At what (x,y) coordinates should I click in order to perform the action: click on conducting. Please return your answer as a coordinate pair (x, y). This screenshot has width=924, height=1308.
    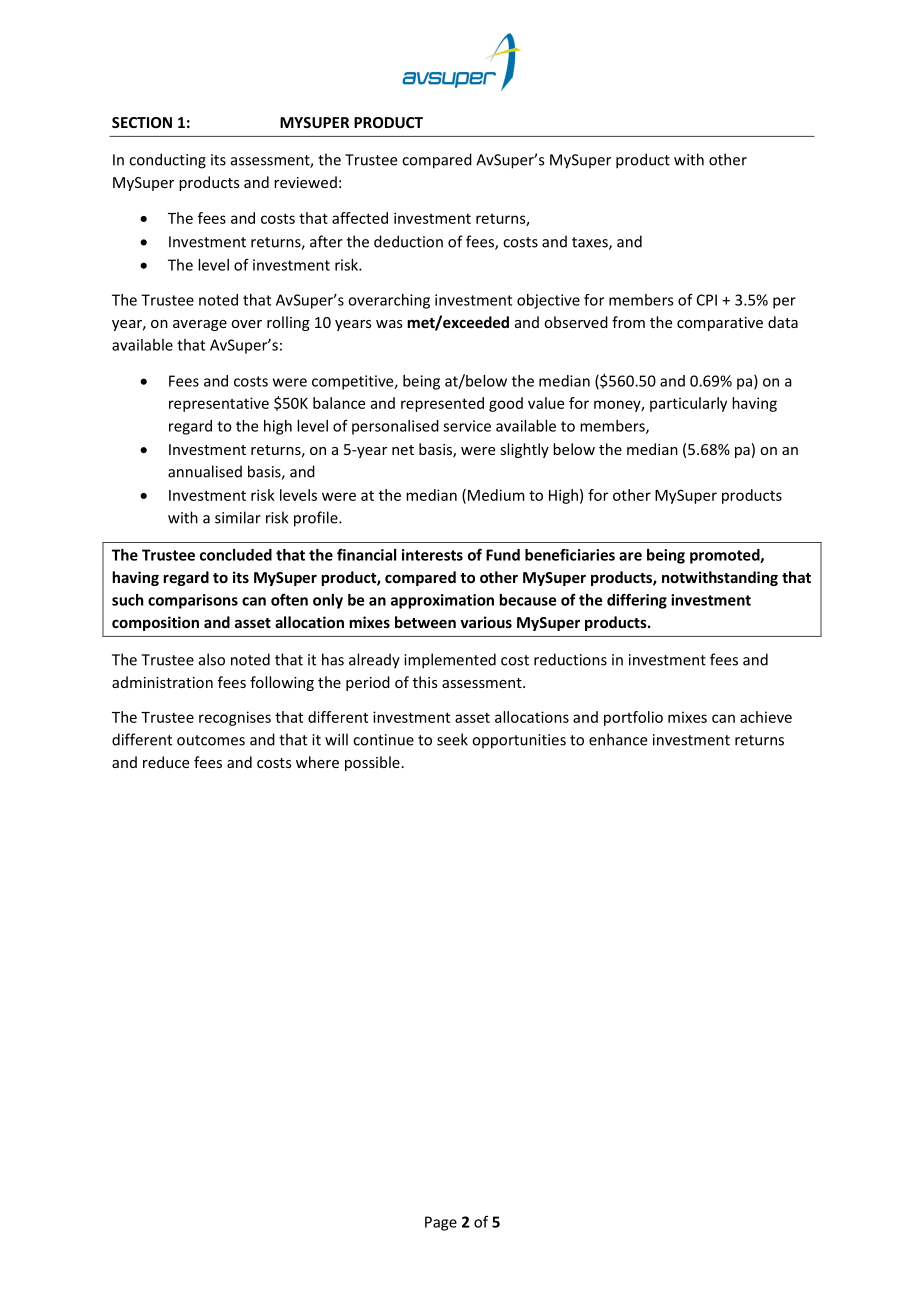
    Looking at the image, I should click on (167, 161).
